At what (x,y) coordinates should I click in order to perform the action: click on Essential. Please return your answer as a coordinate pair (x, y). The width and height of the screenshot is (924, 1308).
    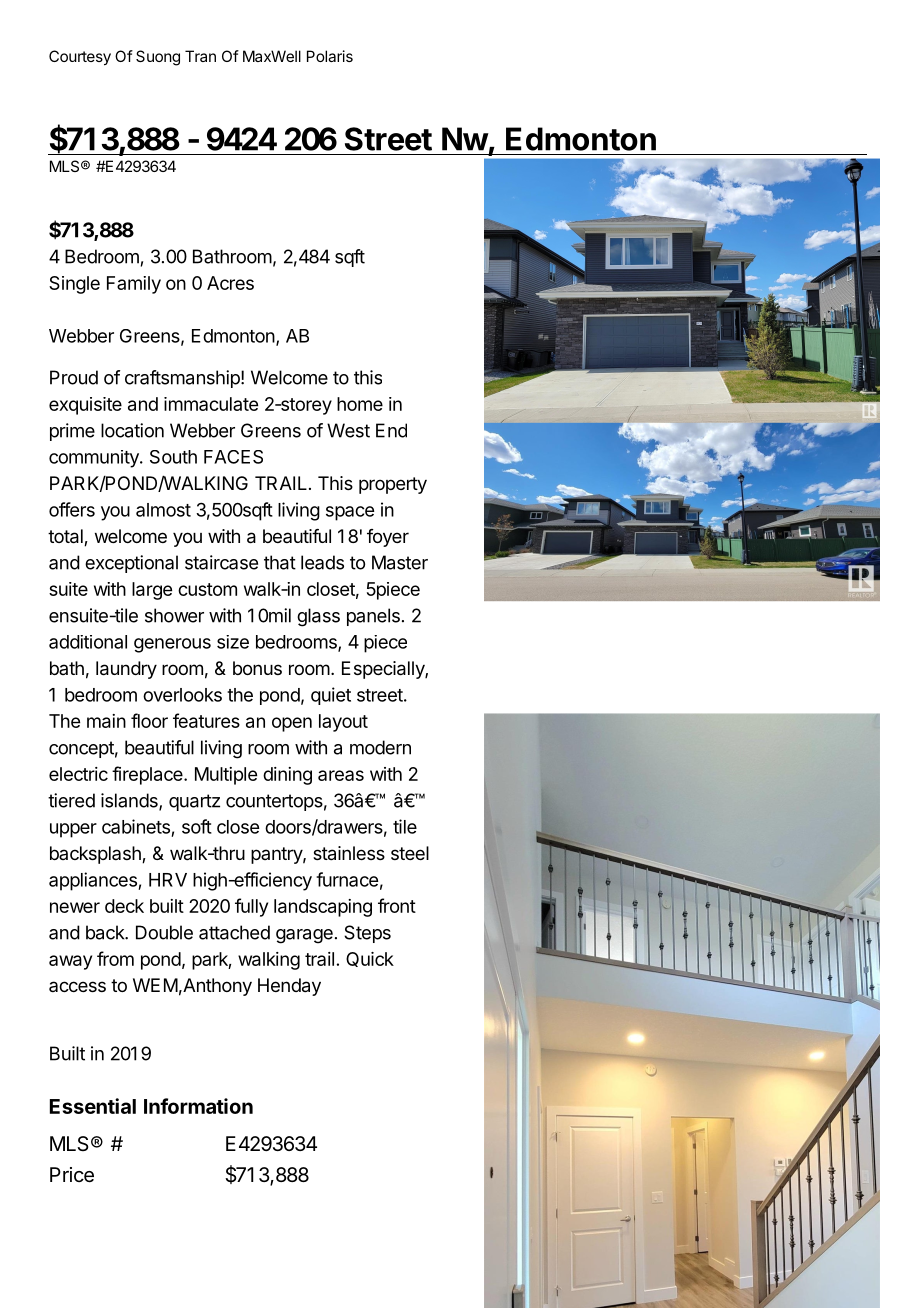
    Looking at the image, I should click on (93, 1106).
